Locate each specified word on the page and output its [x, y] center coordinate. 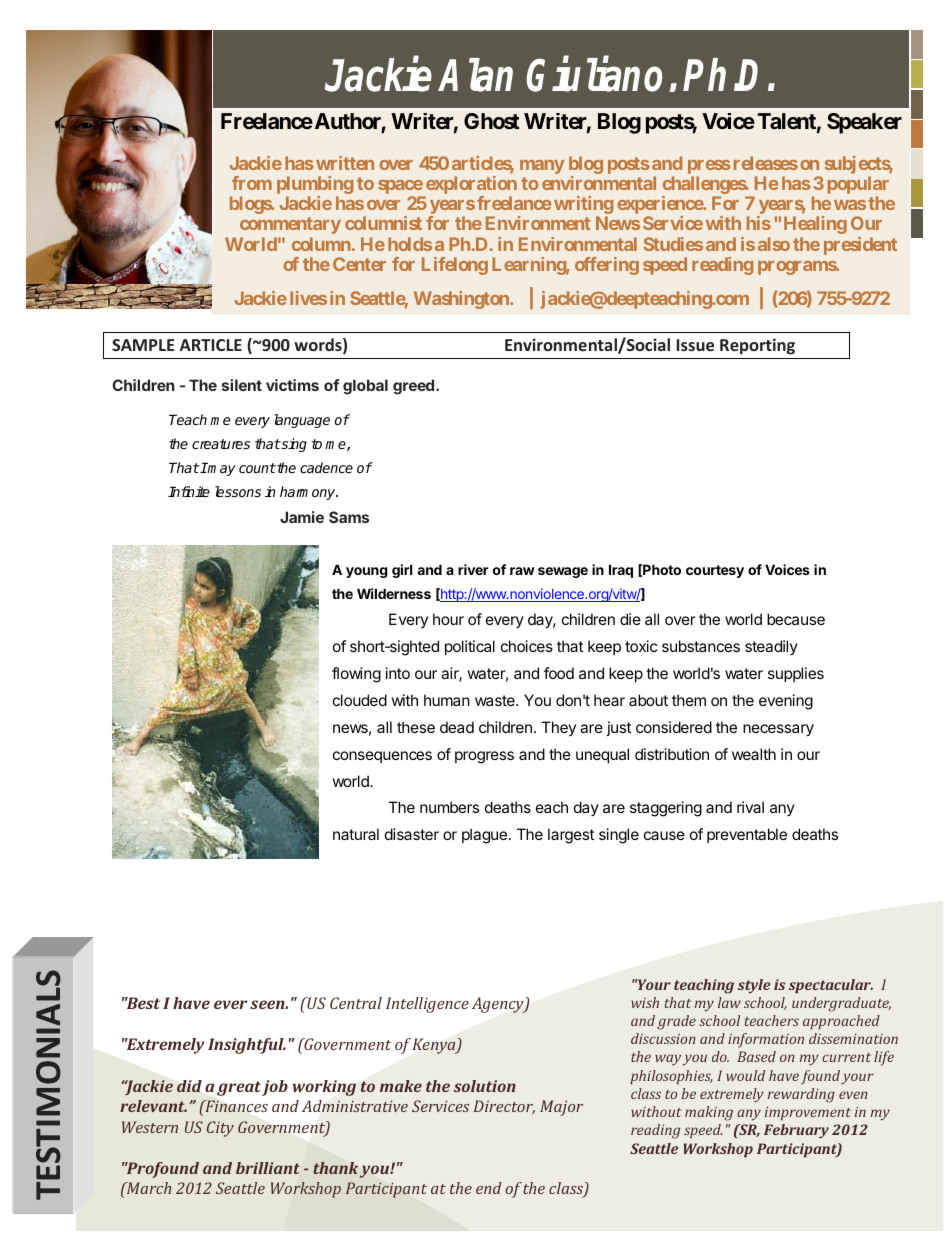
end [489, 1188]
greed [413, 387]
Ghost [492, 121]
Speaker [864, 123]
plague [484, 836]
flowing [356, 675]
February [796, 1131]
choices [527, 646]
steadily [771, 647]
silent [242, 385]
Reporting [757, 346]
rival [750, 807]
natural [356, 834]
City [220, 1129]
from [252, 183]
